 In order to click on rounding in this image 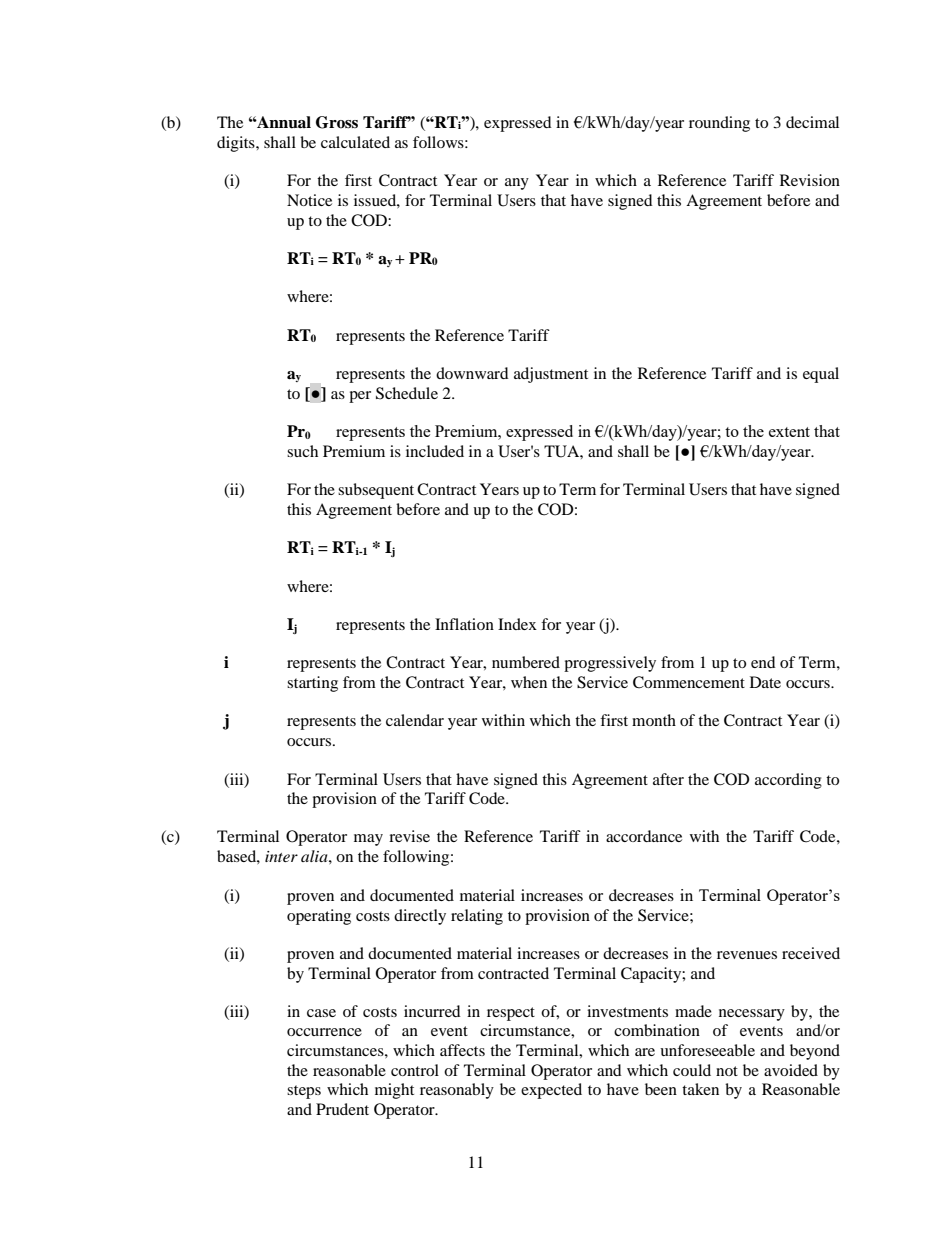, I will do `click(719, 124)`.
